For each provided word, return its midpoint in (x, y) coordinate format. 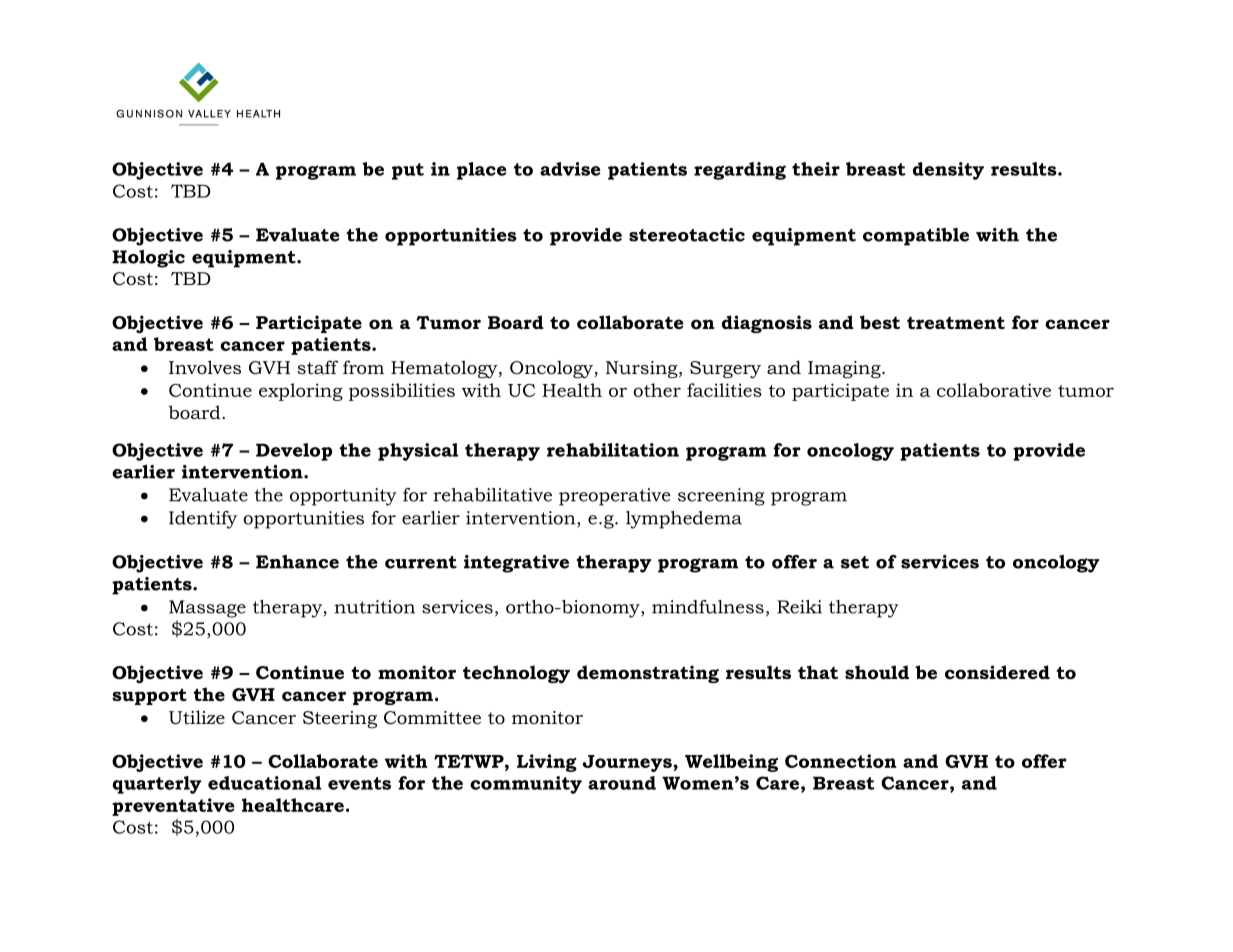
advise (570, 169)
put (408, 171)
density (948, 171)
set (855, 562)
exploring (301, 392)
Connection (841, 761)
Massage (207, 609)
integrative (516, 564)
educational (264, 783)
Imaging (845, 369)
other (657, 390)
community (526, 785)
